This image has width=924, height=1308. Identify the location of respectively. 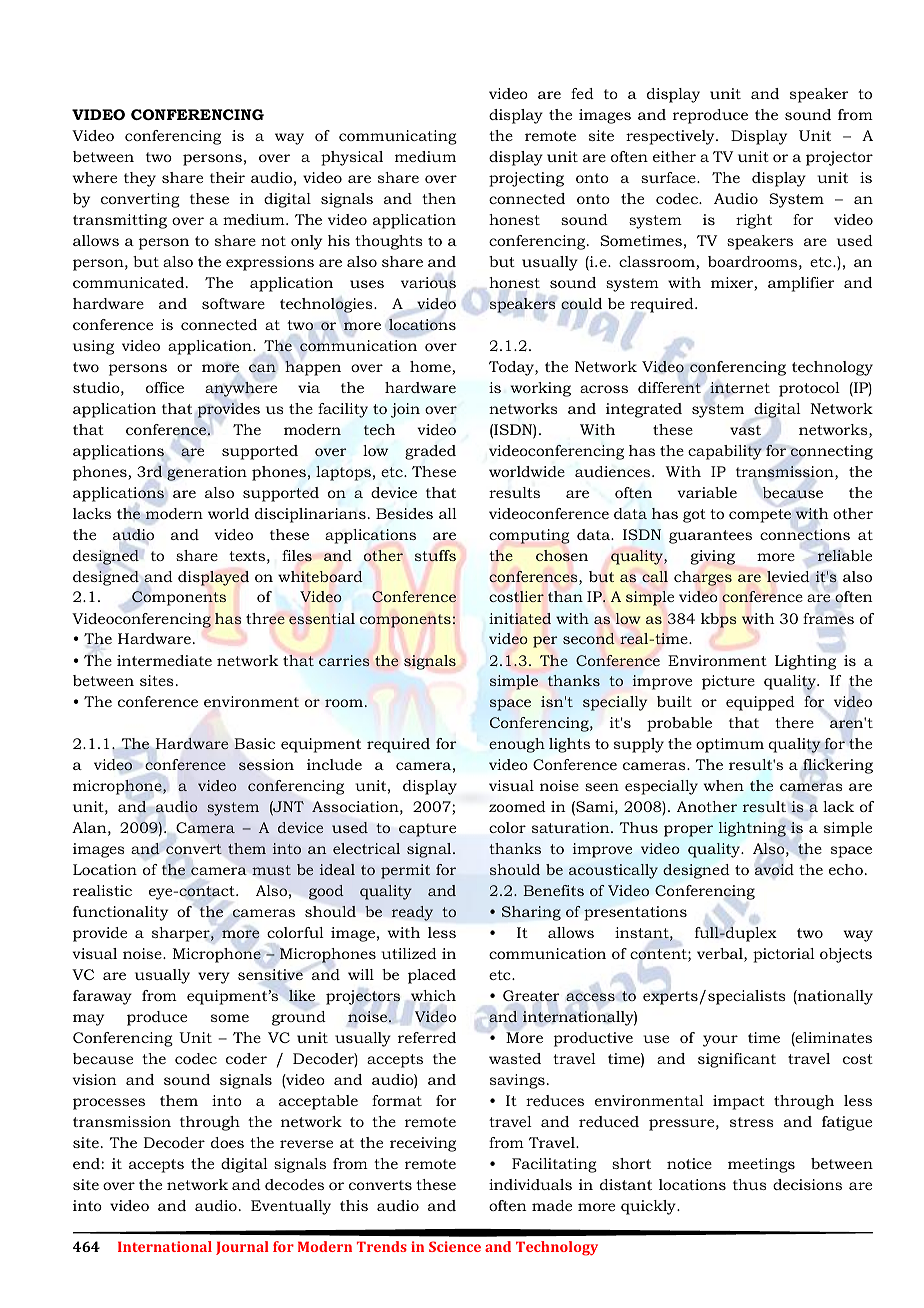
(671, 137).
